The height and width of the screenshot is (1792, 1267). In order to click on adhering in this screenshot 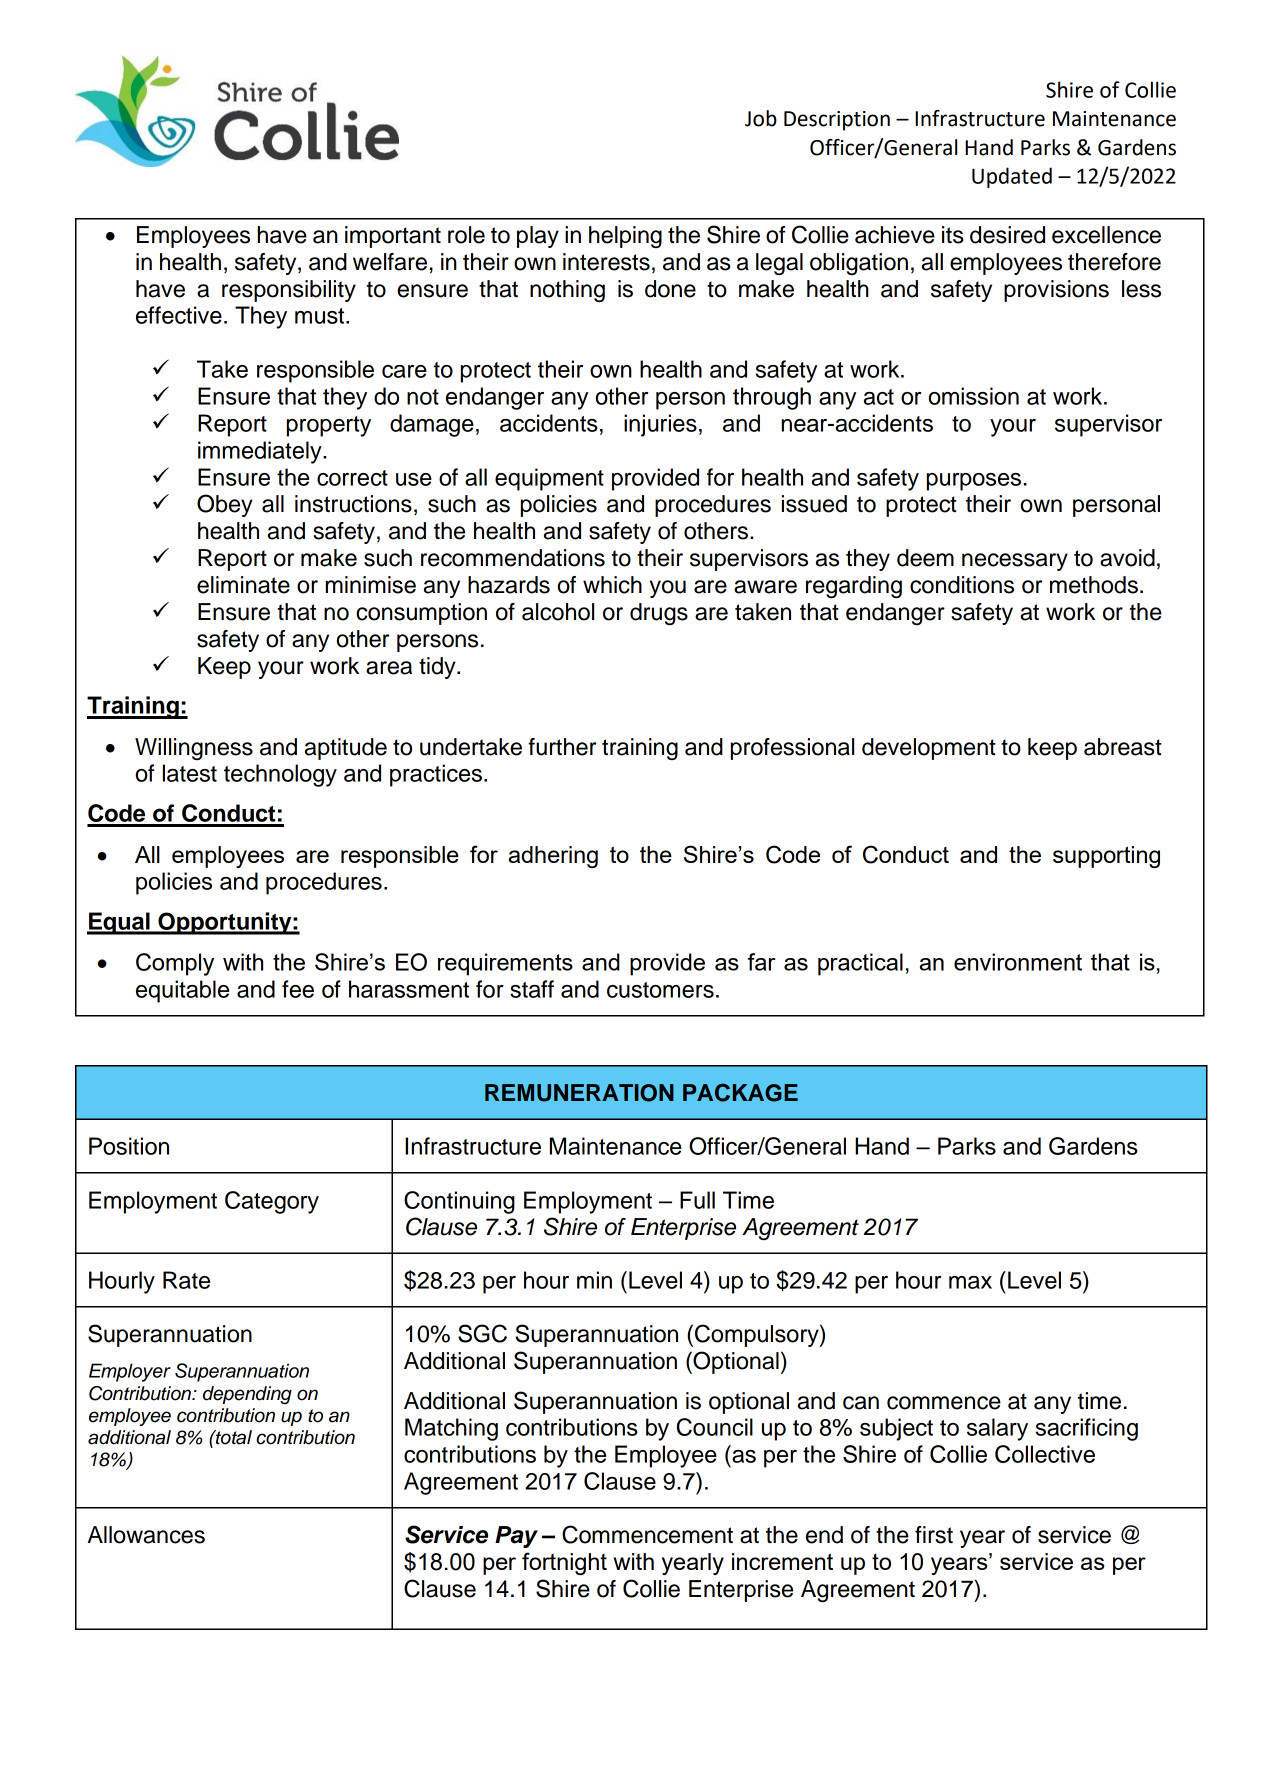, I will do `click(553, 857)`.
